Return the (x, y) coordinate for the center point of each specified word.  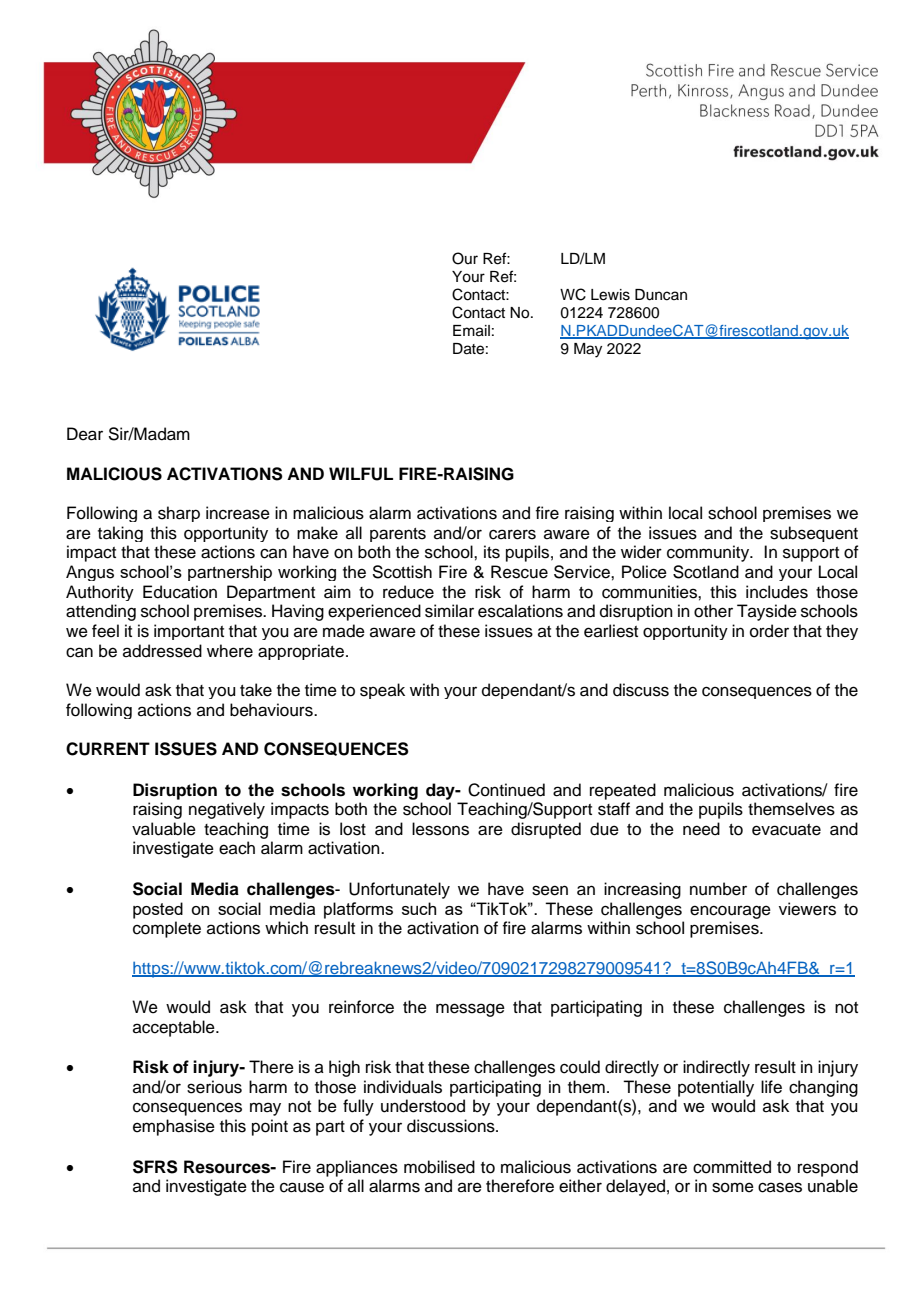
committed (732, 1167)
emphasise (174, 1127)
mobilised (439, 1167)
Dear (85, 434)
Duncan (661, 295)
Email (471, 331)
